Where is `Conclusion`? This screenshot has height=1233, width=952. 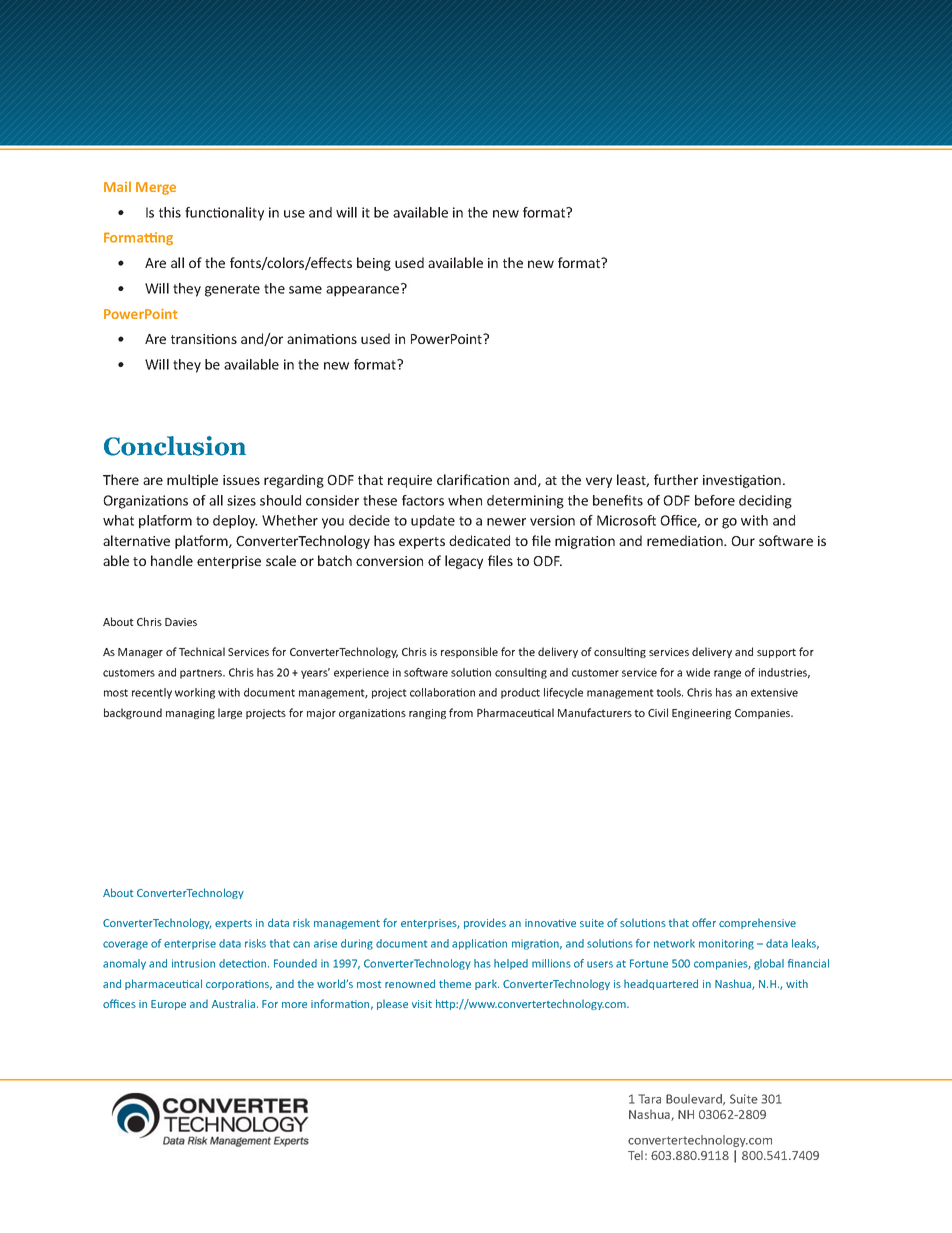
Conclusion is located at coordinates (175, 446).
